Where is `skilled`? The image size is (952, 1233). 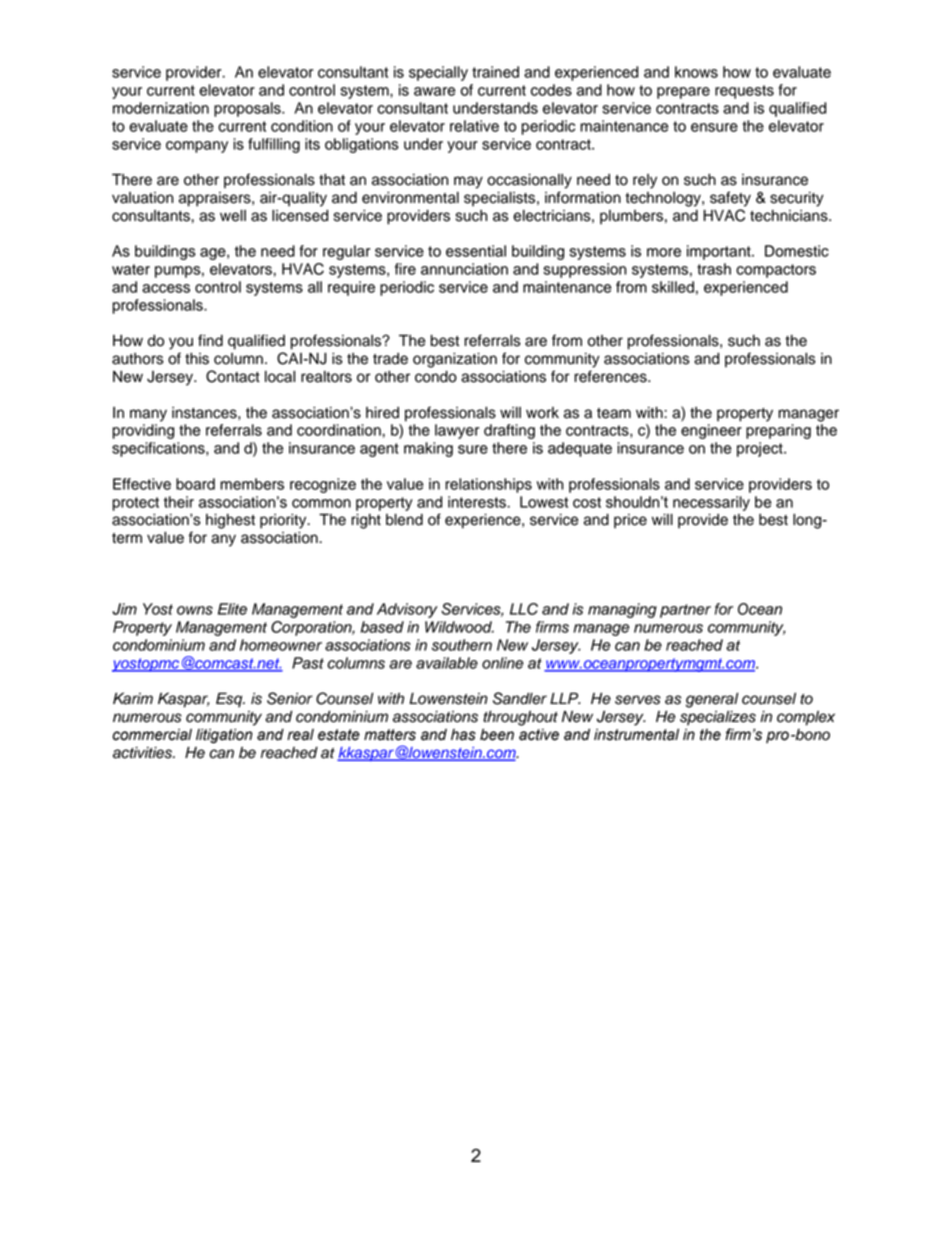
skilled is located at coordinates (673, 287).
